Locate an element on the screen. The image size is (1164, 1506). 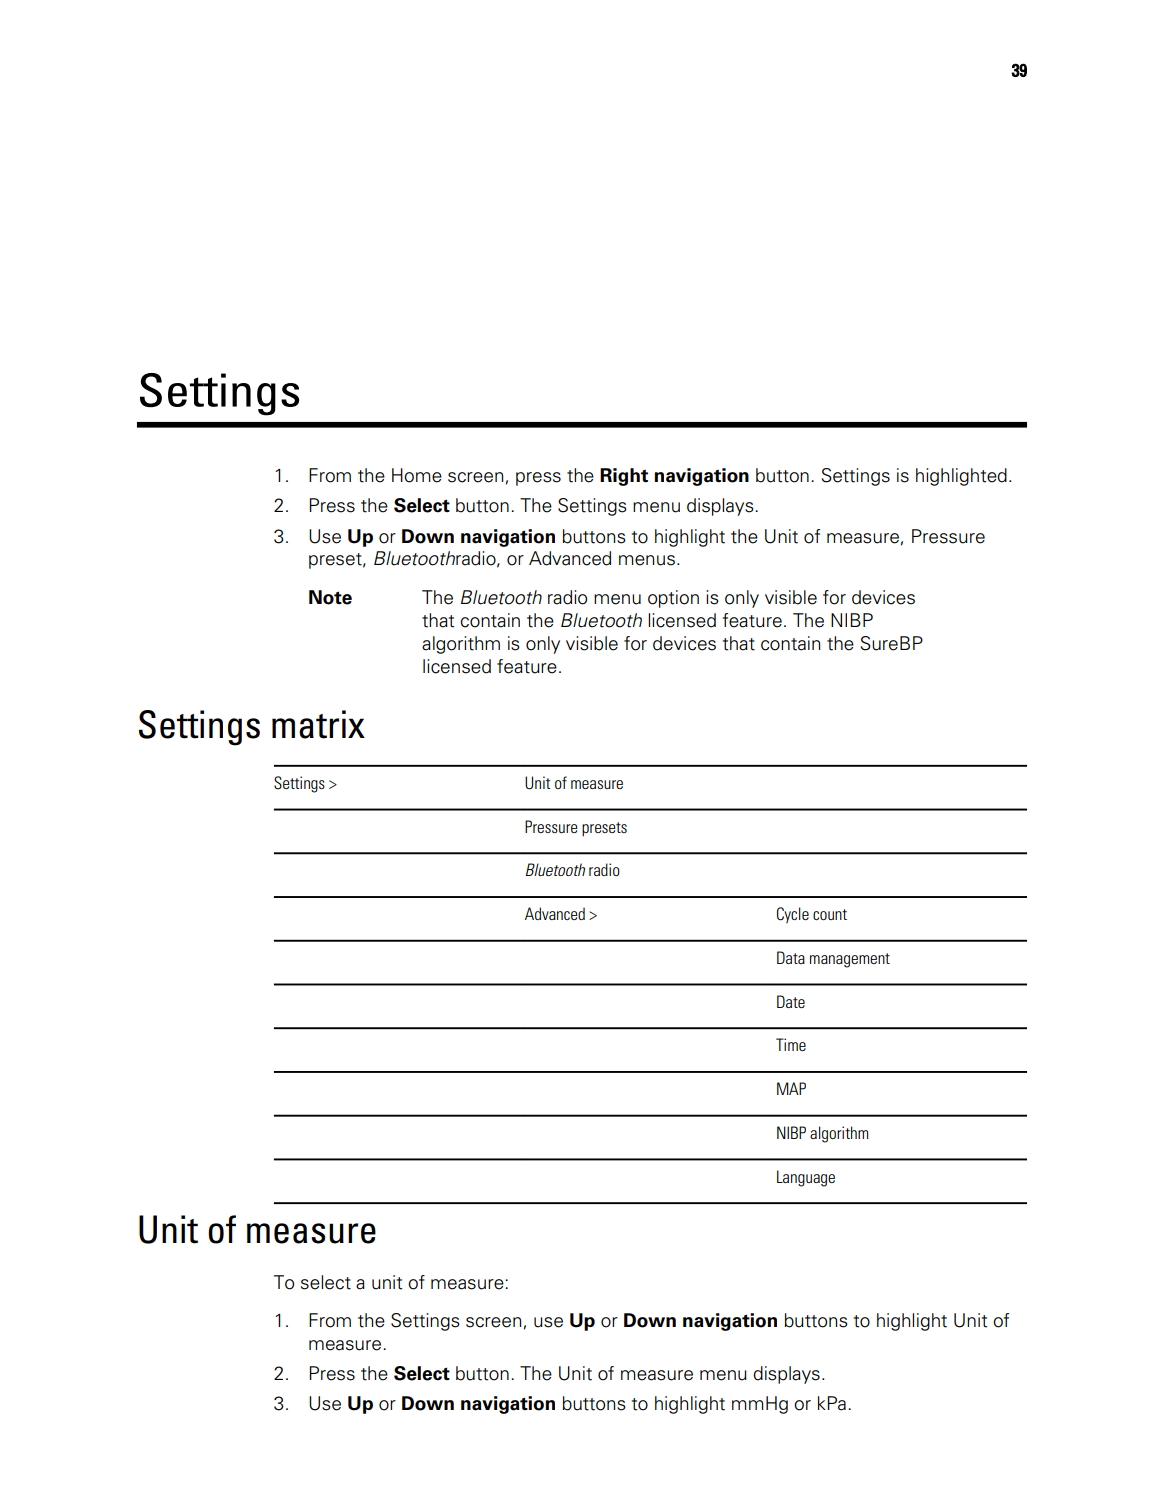
Language is located at coordinates (806, 1178).
